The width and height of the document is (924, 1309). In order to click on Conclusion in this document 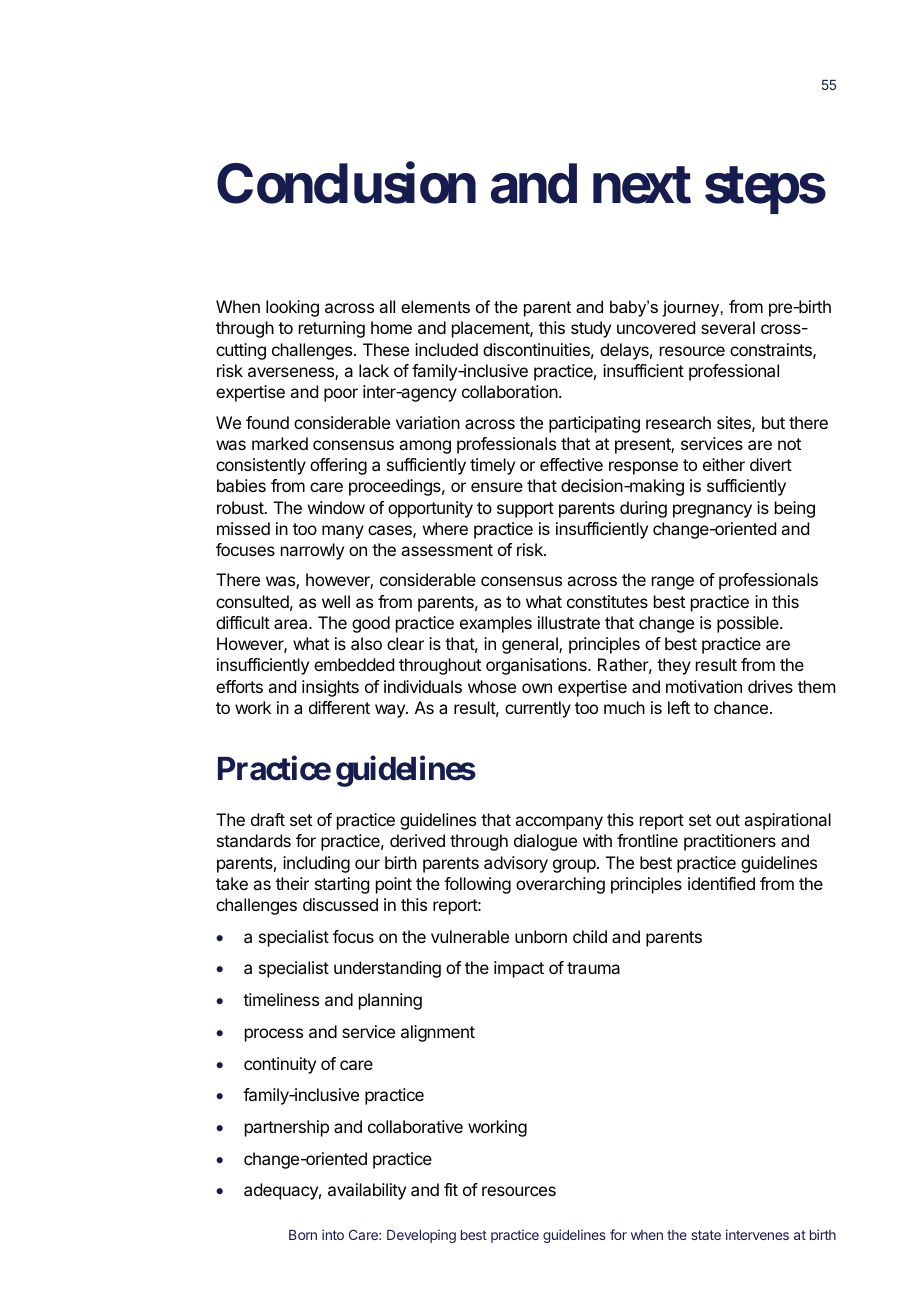, I will do `click(346, 184)`.
